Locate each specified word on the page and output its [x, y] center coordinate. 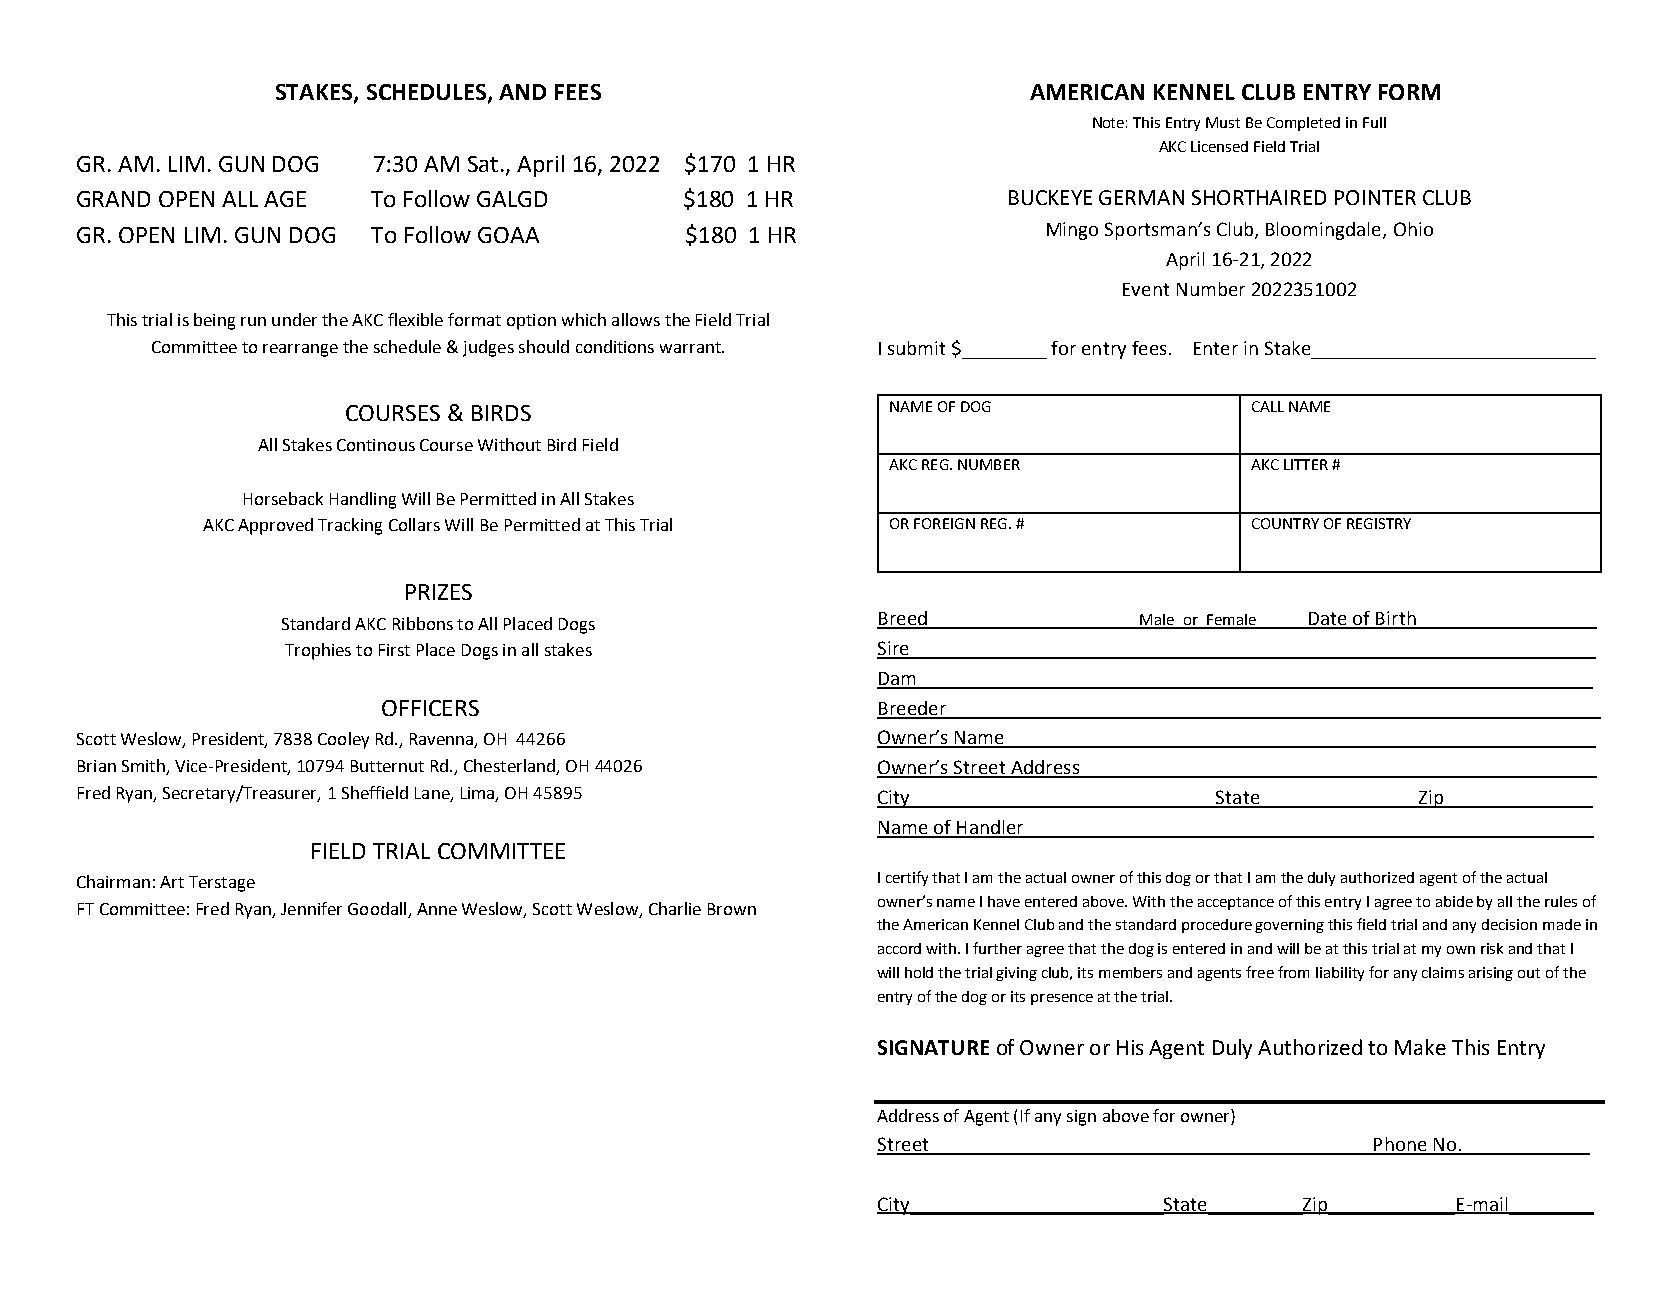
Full [1374, 122]
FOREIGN [944, 523]
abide [1454, 901]
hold [919, 972]
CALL [1268, 406]
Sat [483, 164]
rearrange [300, 350]
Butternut [387, 766]
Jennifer [311, 908]
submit [916, 348]
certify [907, 878]
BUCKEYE [1050, 197]
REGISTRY [1379, 523]
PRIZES [439, 592]
